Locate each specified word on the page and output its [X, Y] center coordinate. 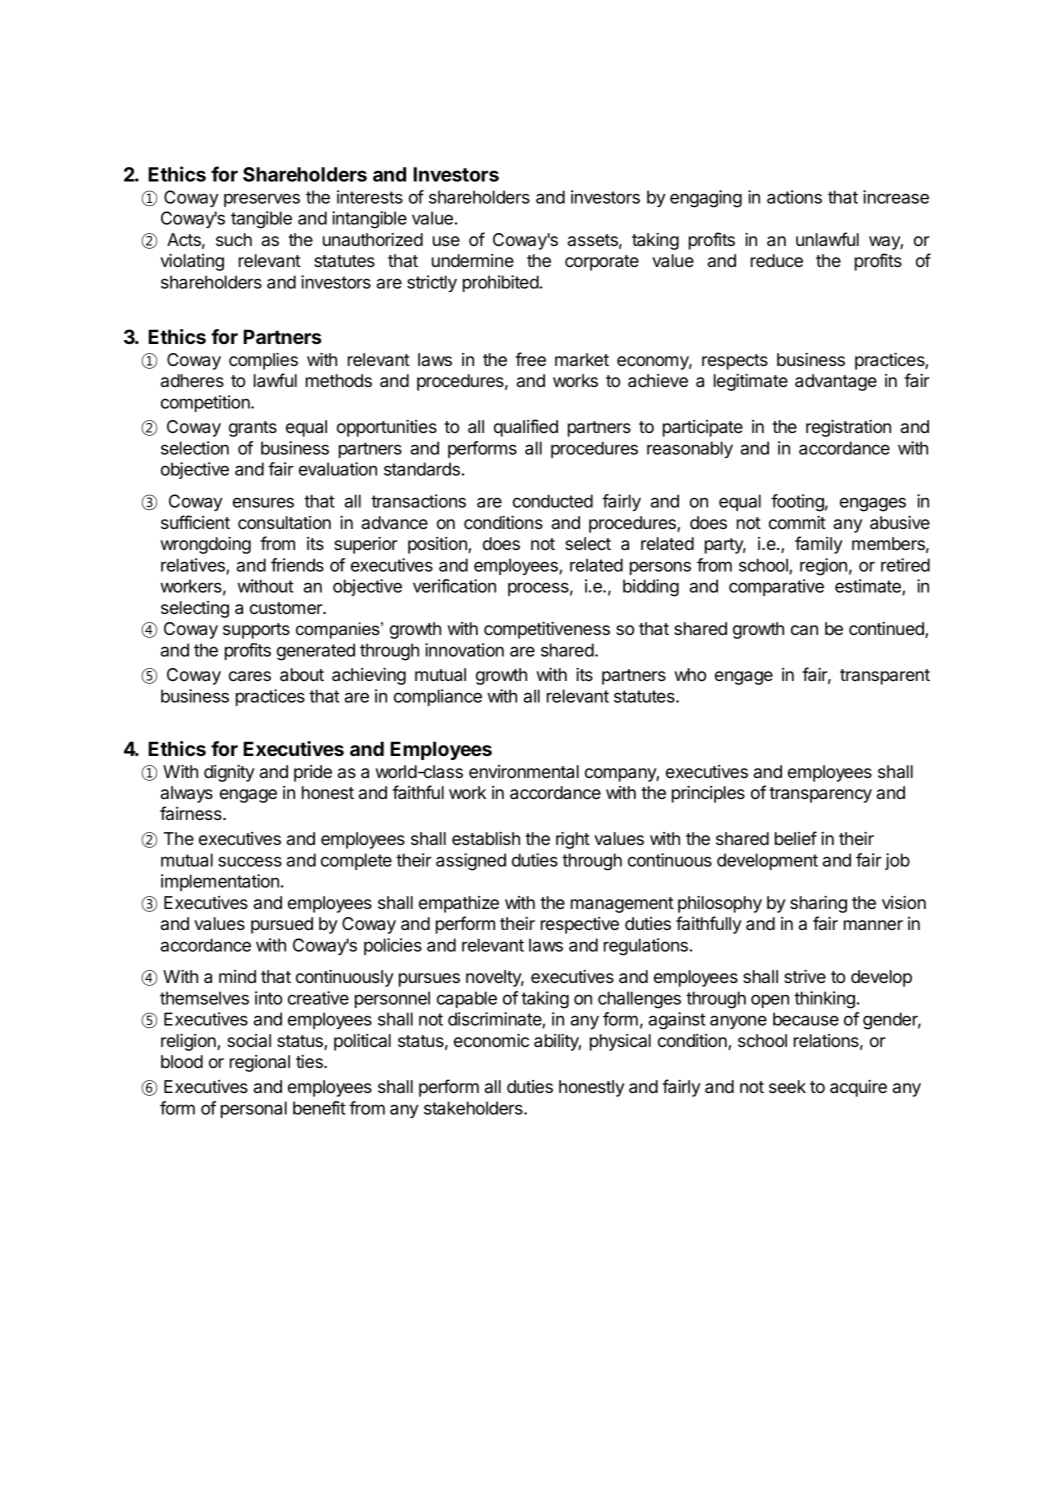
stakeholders [474, 1108]
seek [787, 1086]
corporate [602, 263]
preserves [262, 200]
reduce [777, 260]
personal [254, 1109]
